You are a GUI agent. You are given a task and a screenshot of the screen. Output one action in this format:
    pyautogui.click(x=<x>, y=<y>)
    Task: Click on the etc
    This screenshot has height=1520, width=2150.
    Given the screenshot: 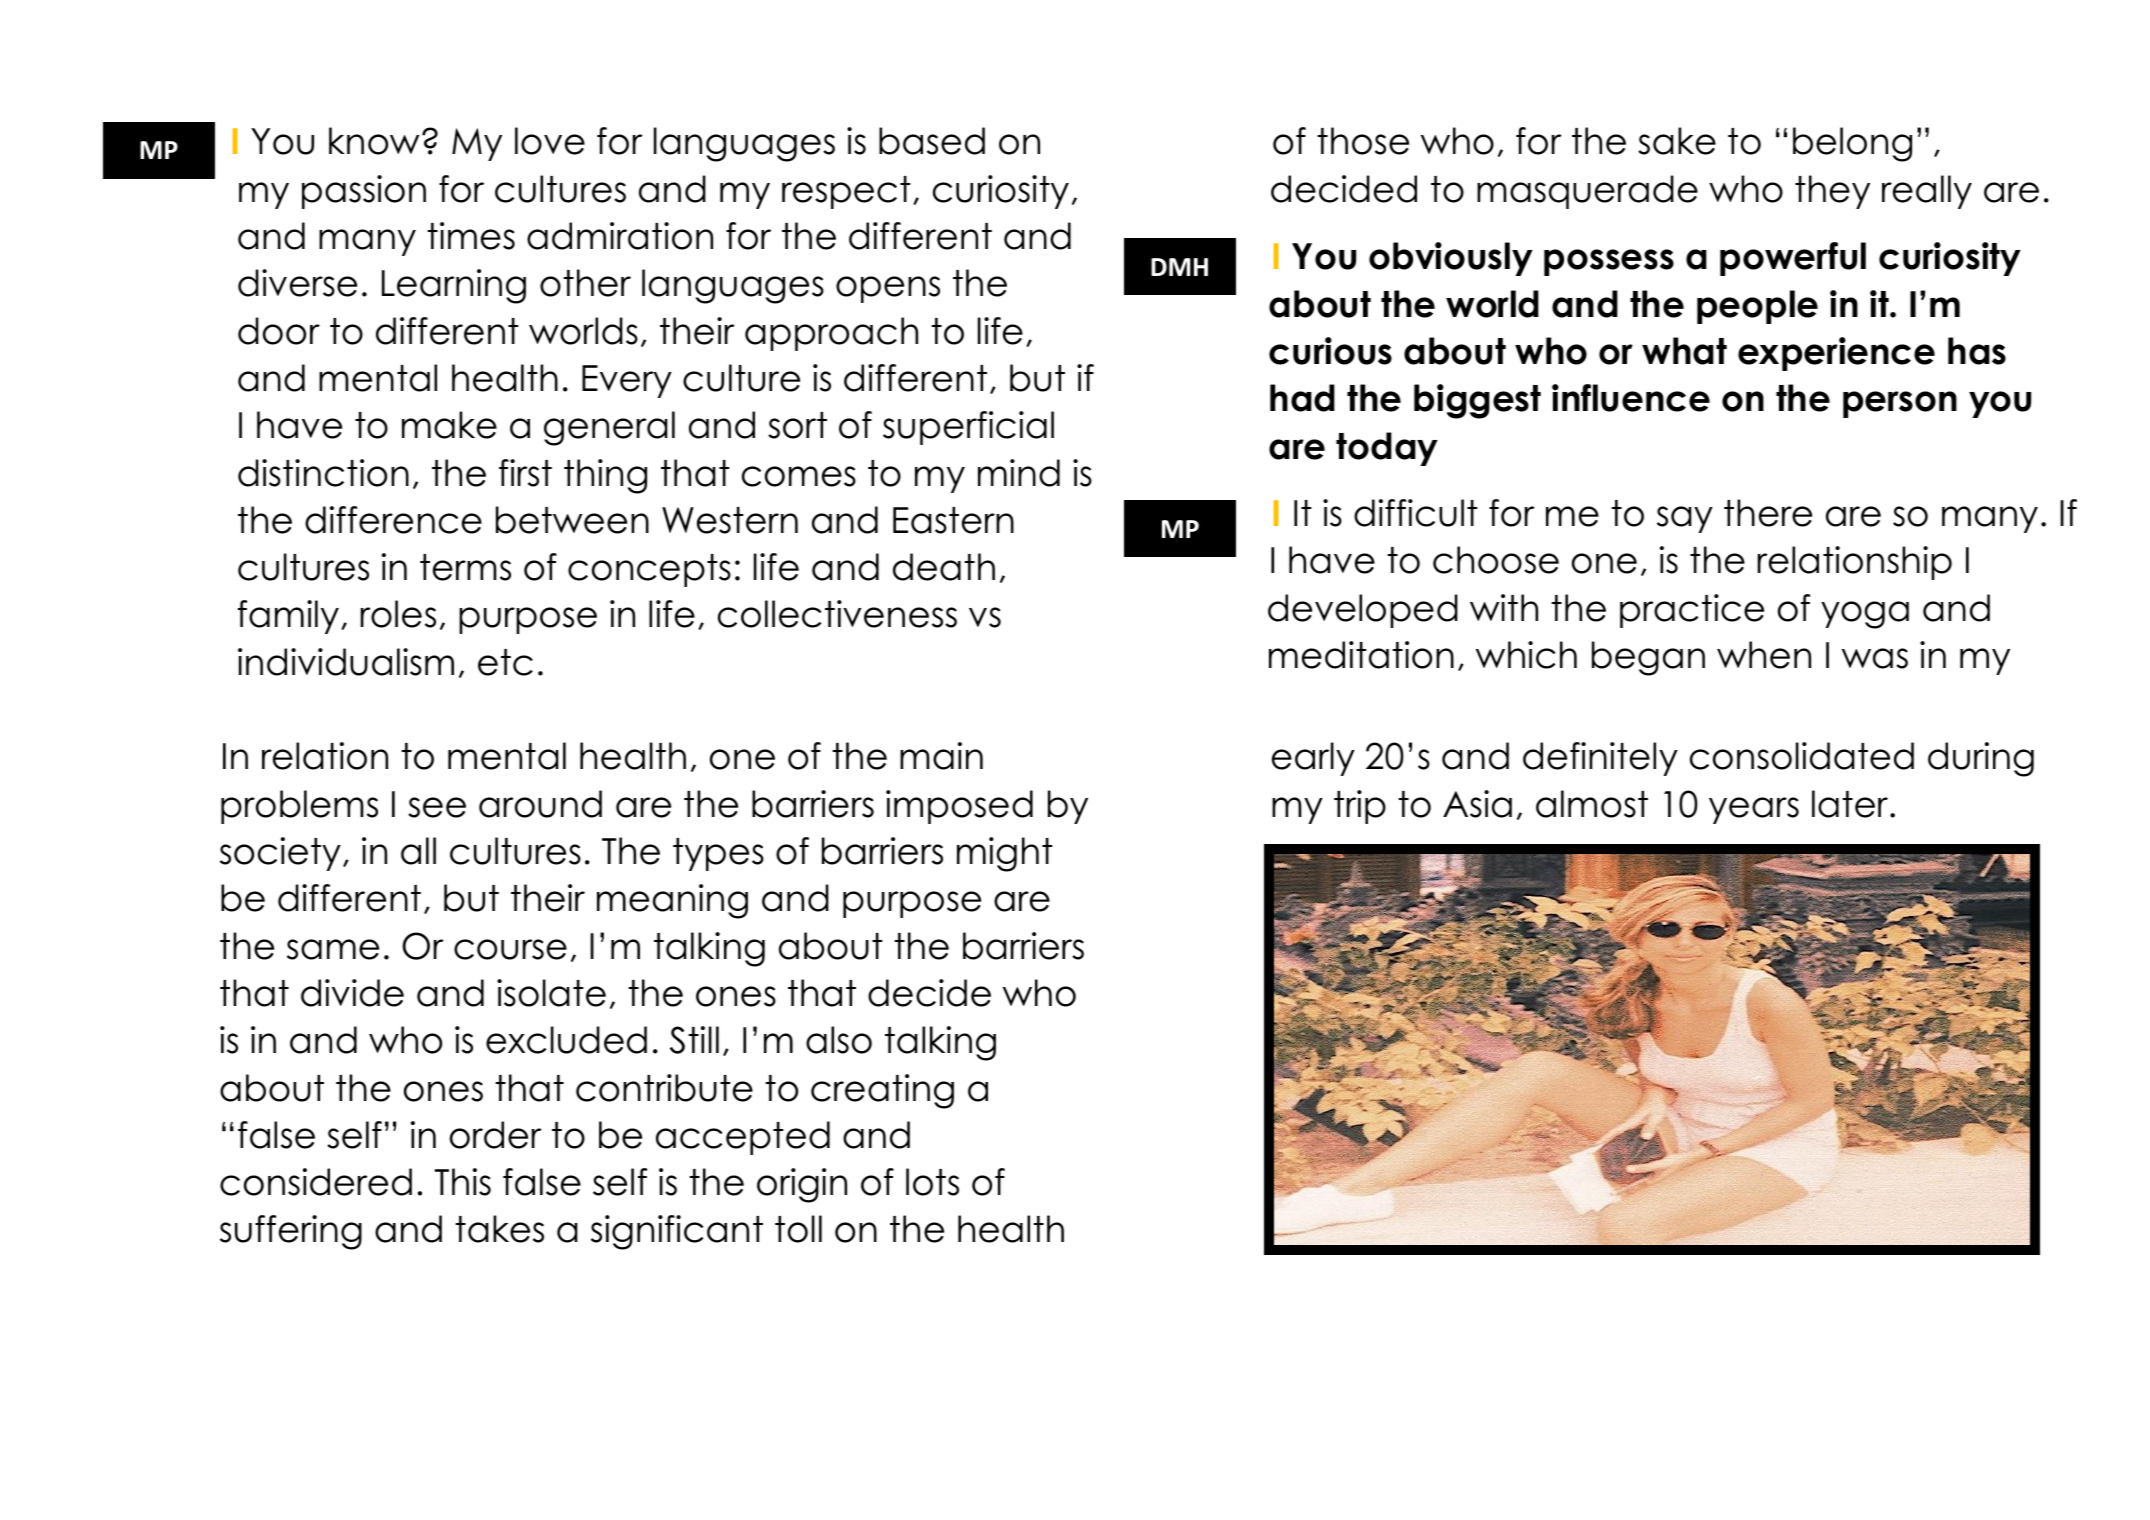 What is the action you would take?
    pyautogui.click(x=505, y=662)
